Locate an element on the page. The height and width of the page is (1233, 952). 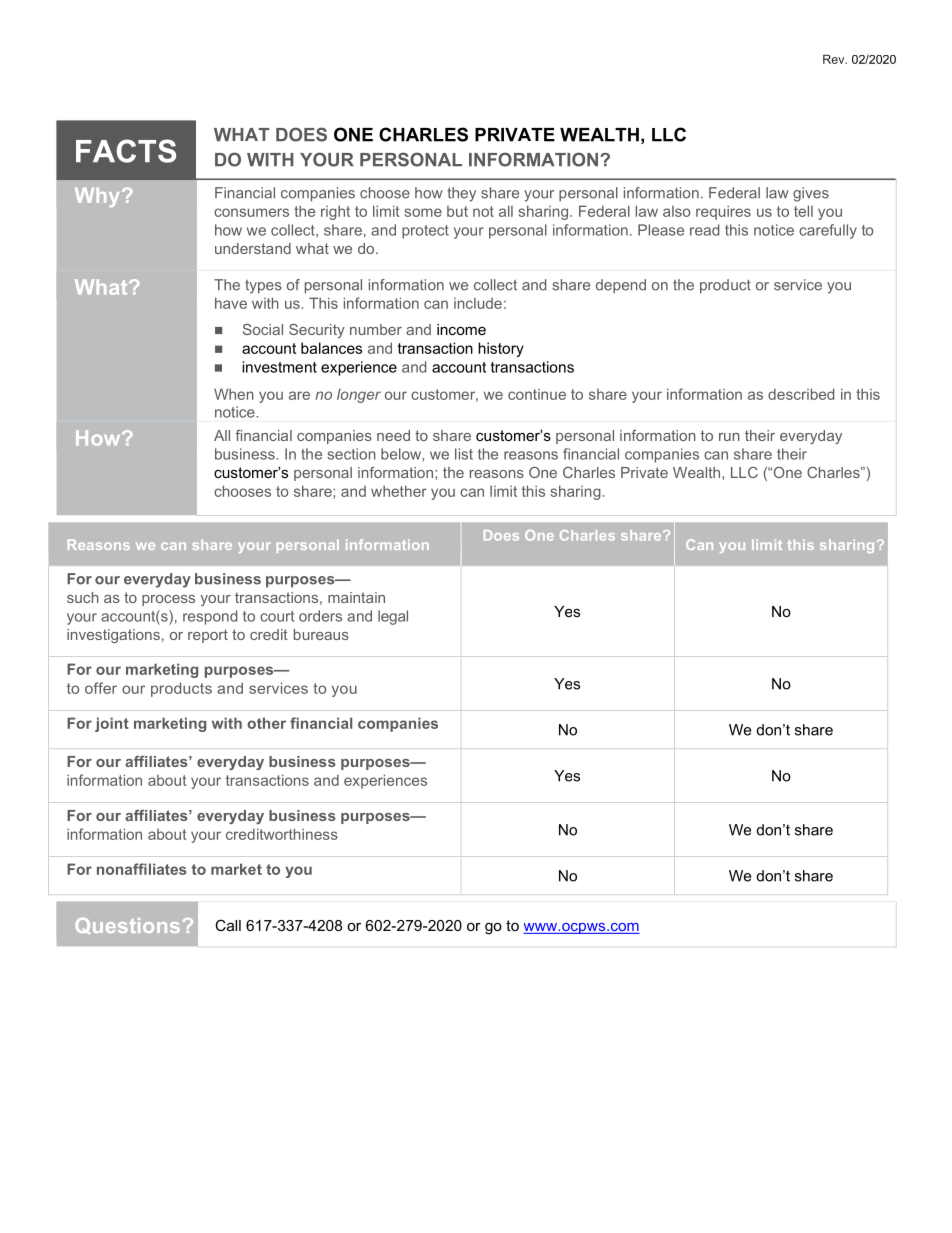
FACTS is located at coordinates (126, 151).
